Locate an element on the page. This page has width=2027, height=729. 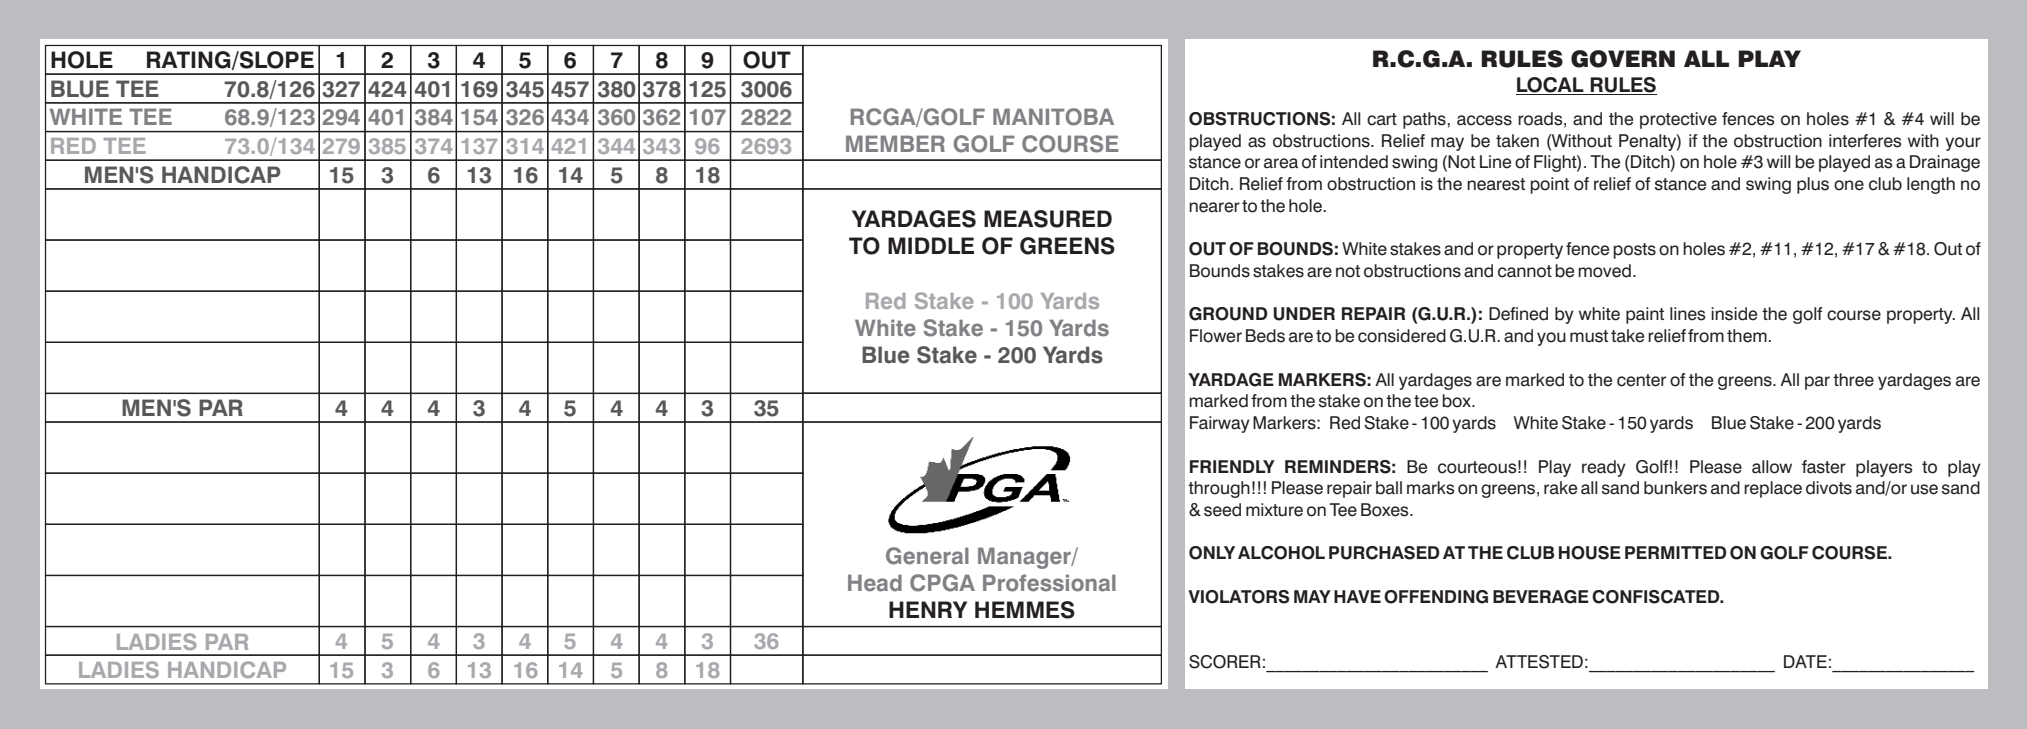
MANITOBA is located at coordinates (1053, 117).
